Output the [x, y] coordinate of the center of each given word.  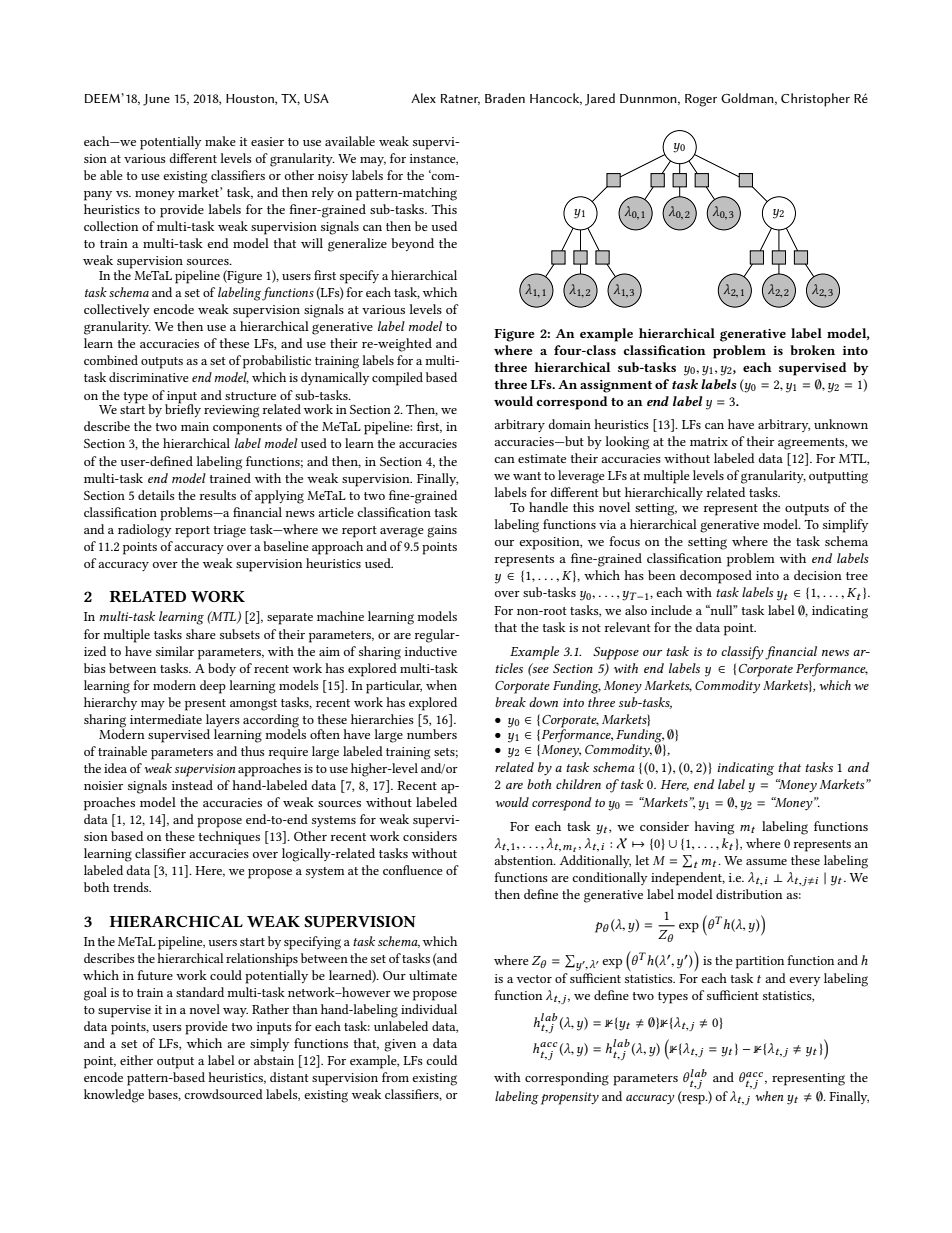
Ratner [460, 99]
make [220, 141]
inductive [431, 651]
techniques [229, 838]
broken [812, 350]
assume [766, 862]
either [136, 1060]
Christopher [815, 100]
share [201, 634]
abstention [525, 860]
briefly [183, 409]
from [395, 1077]
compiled [397, 379]
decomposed [716, 577]
